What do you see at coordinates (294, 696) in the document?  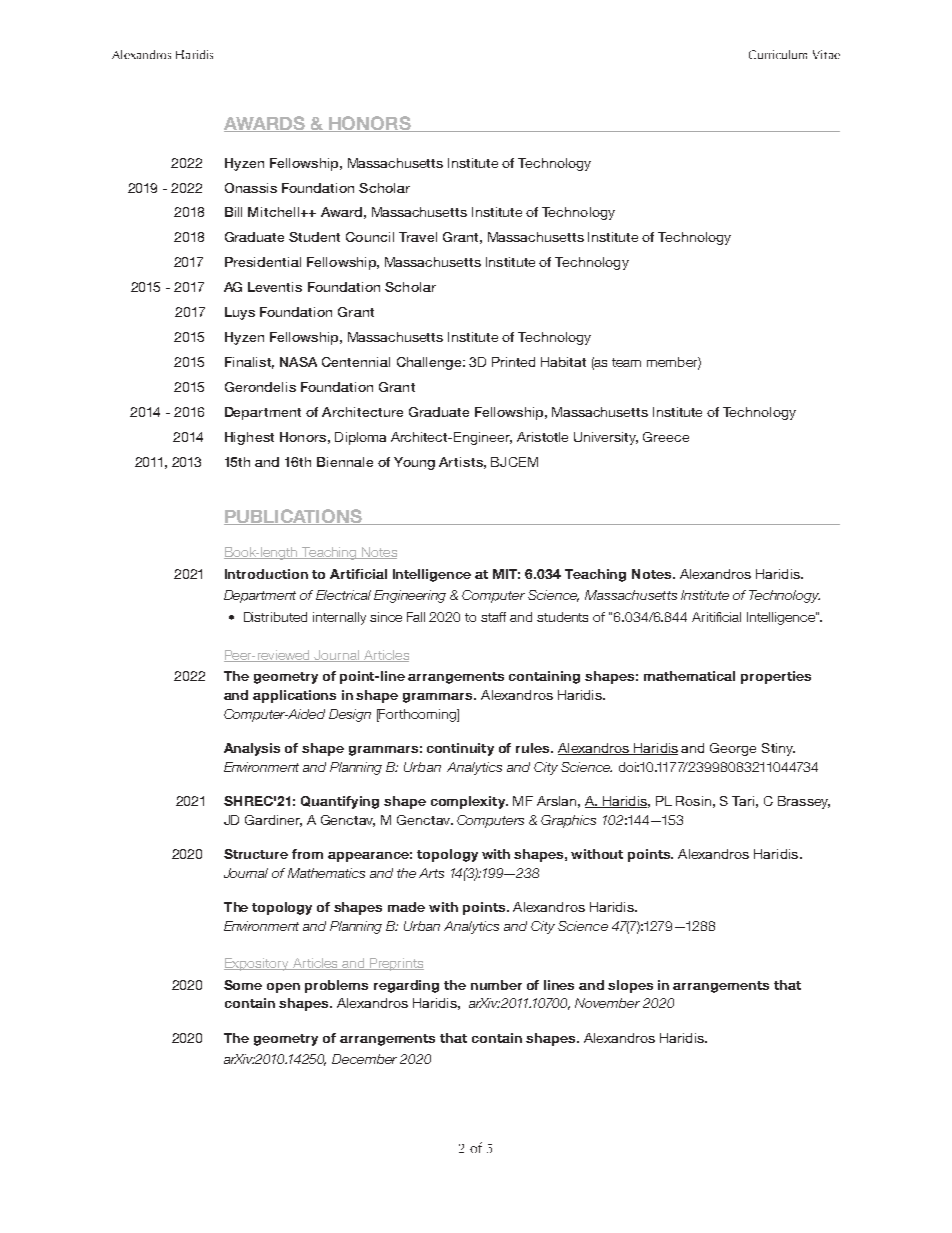 I see `applications` at bounding box center [294, 696].
